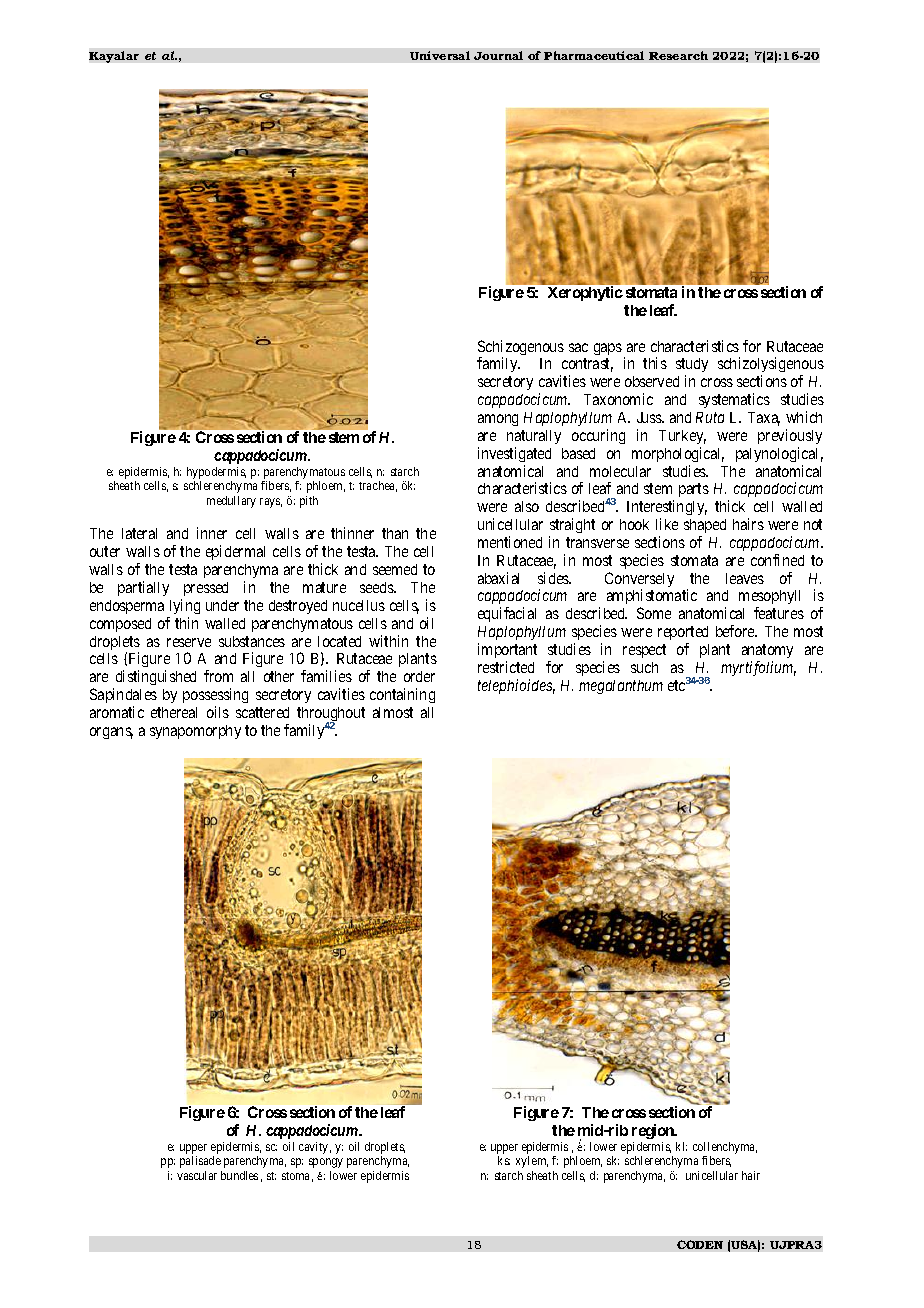 The width and height of the document is (924, 1308). I want to click on palisade, so click(200, 1162).
